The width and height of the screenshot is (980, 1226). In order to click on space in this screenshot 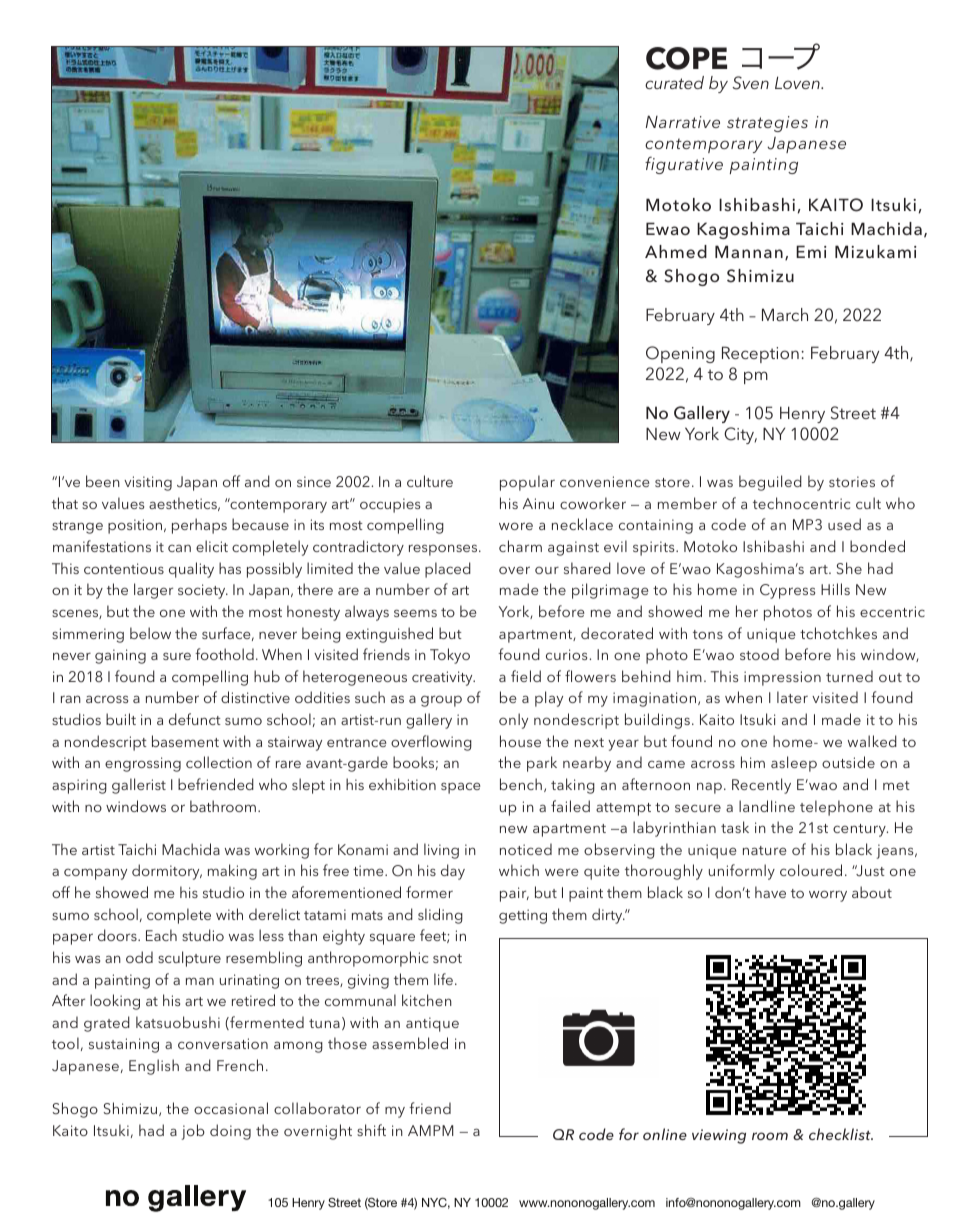, I will do `click(460, 788)`.
